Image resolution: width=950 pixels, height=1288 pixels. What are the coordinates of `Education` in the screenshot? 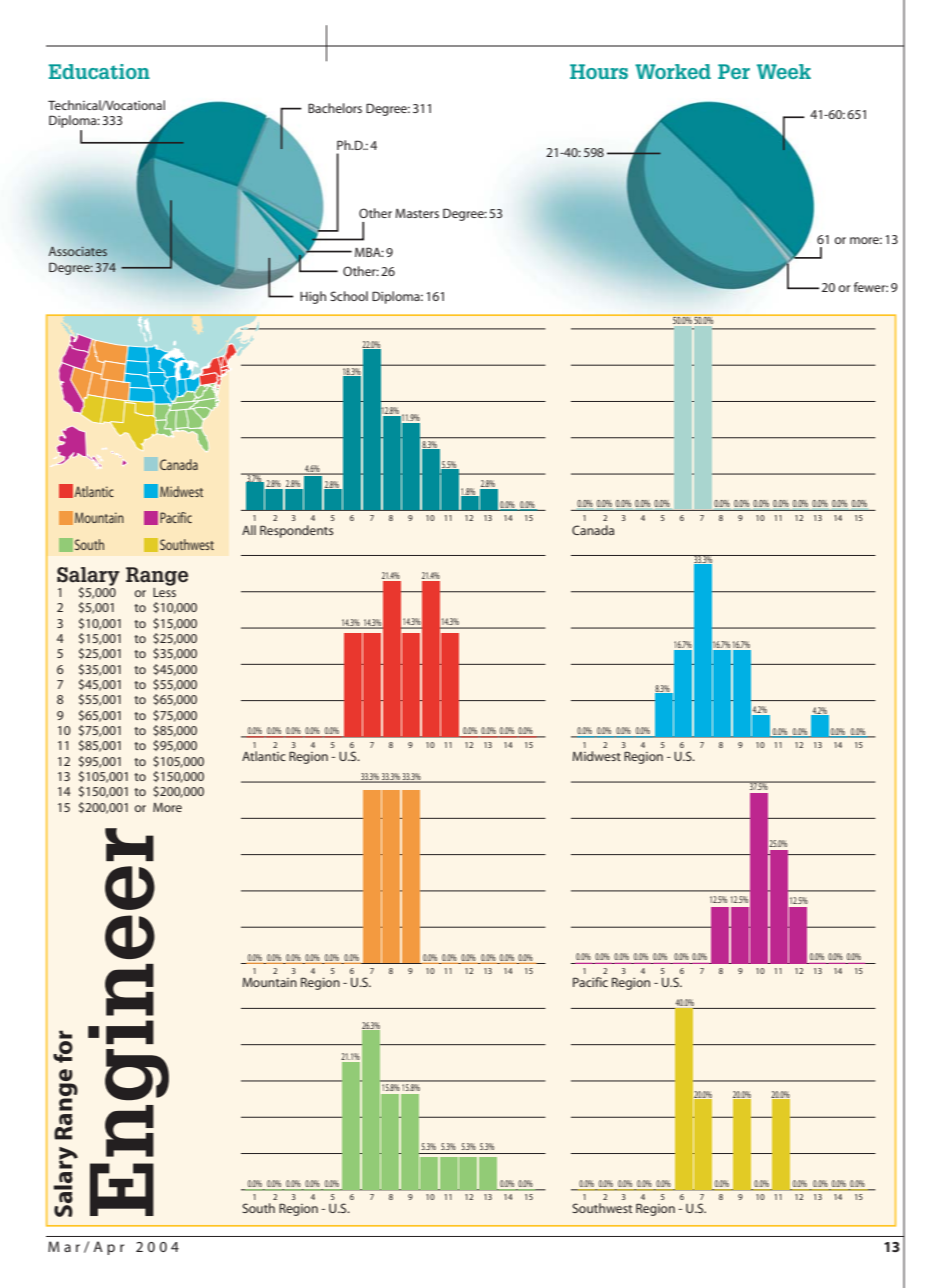 It's located at (99, 71).
